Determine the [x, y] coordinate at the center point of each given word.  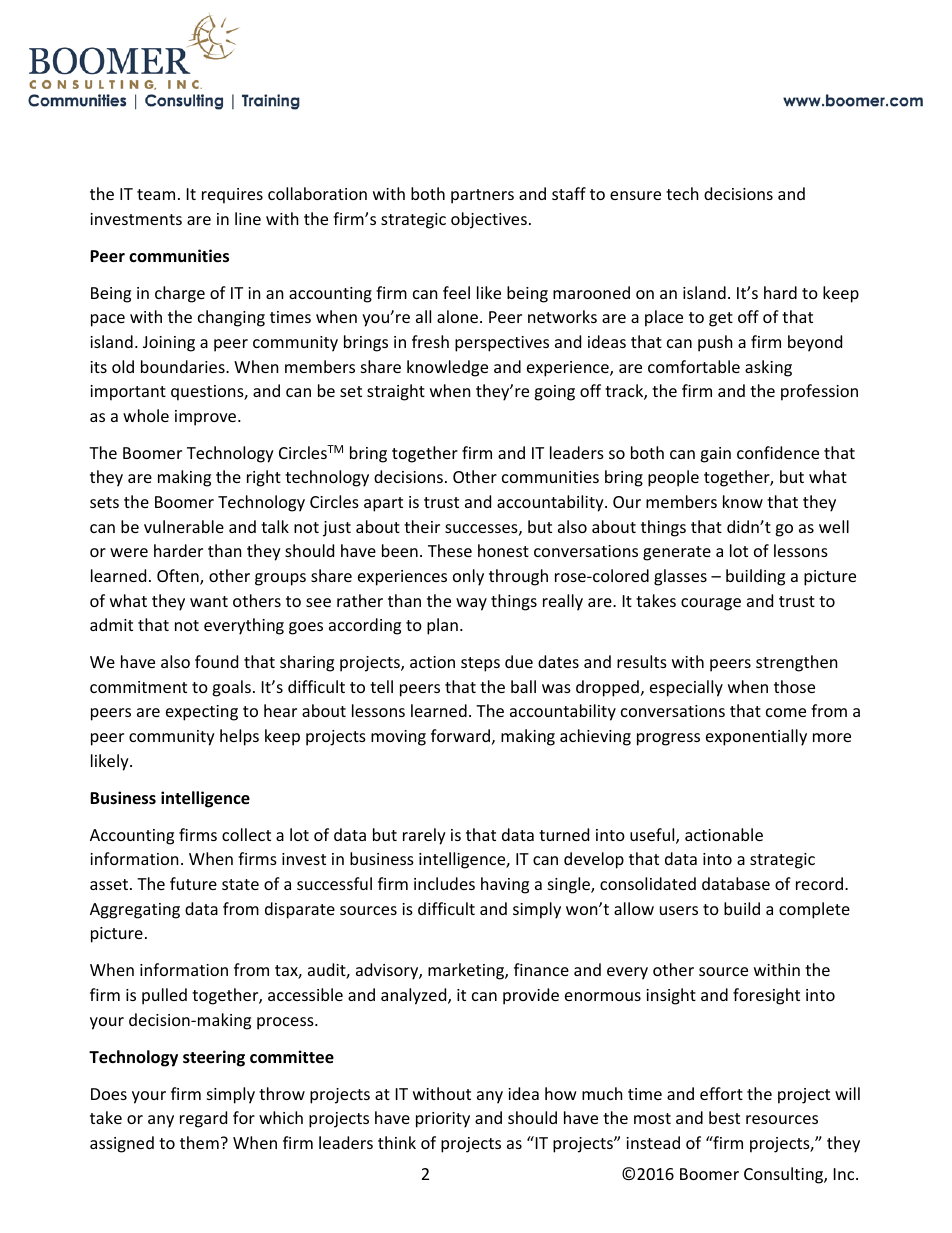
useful [653, 836]
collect [246, 834]
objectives [489, 220]
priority [443, 1120]
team [156, 194]
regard [203, 1119]
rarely [424, 836]
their [422, 526]
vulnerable [184, 526]
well [834, 526]
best [724, 1117]
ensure [635, 195]
